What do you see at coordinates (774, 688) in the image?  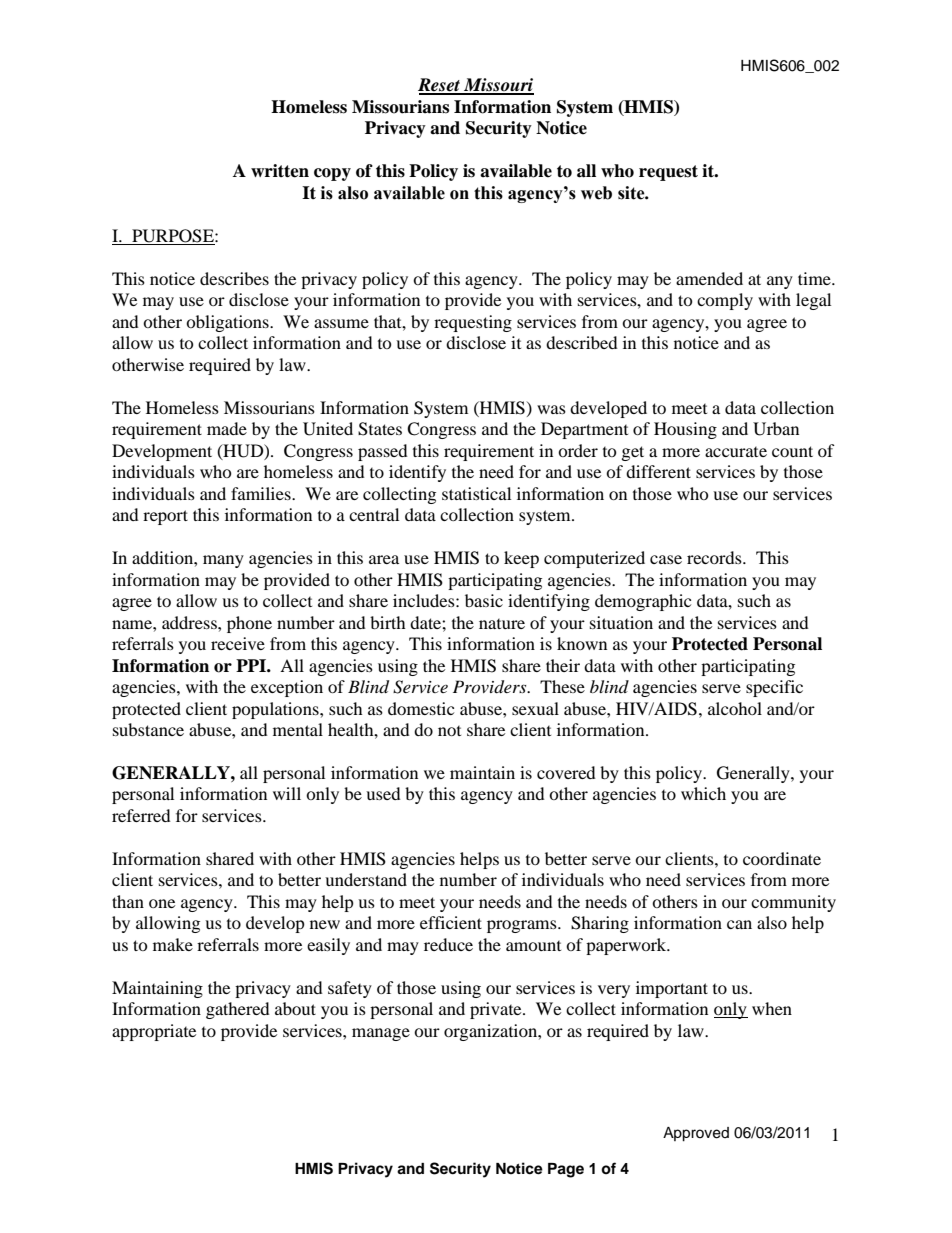 I see `specific` at bounding box center [774, 688].
